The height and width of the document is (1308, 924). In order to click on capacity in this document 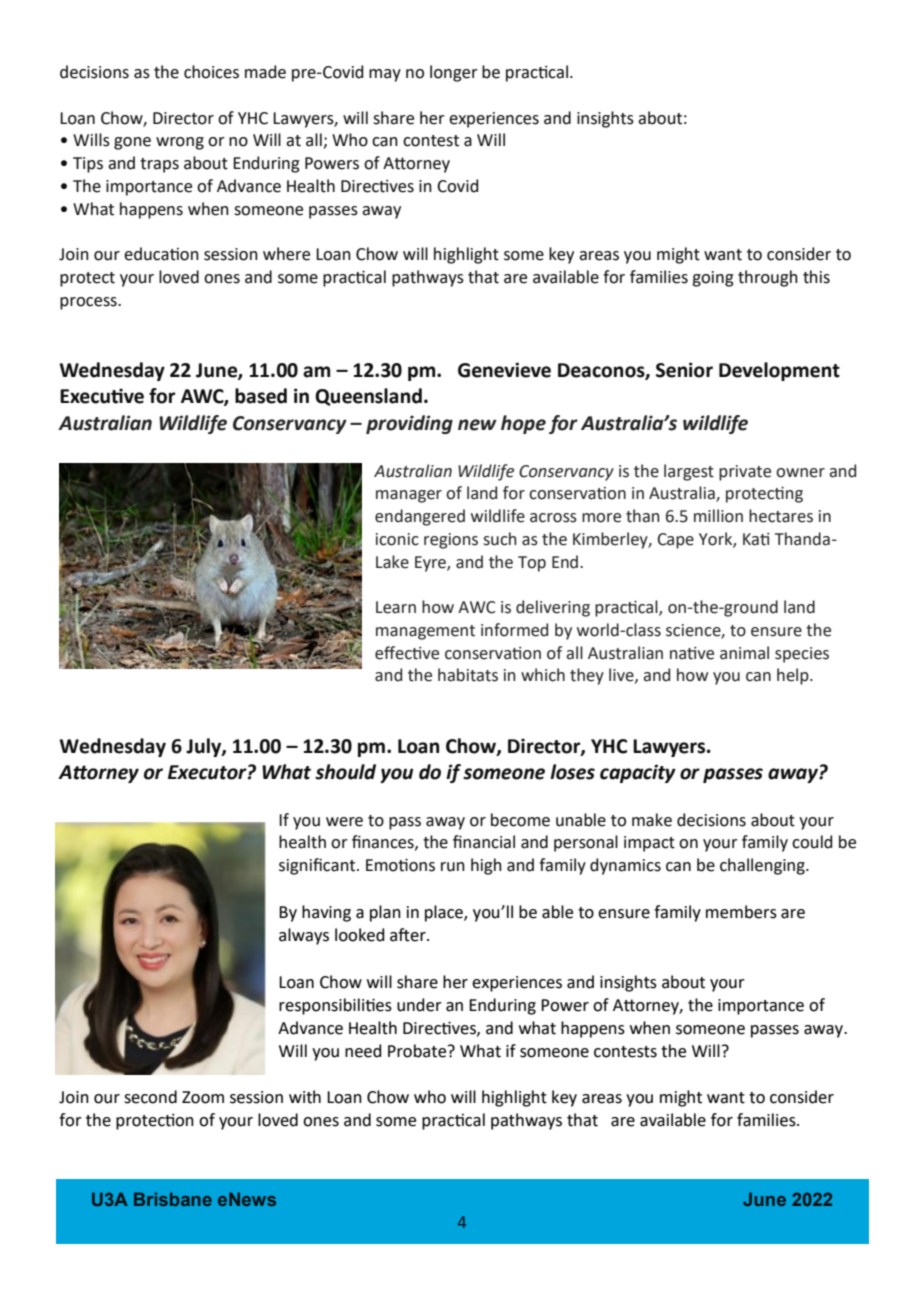, I will do `click(638, 773)`.
